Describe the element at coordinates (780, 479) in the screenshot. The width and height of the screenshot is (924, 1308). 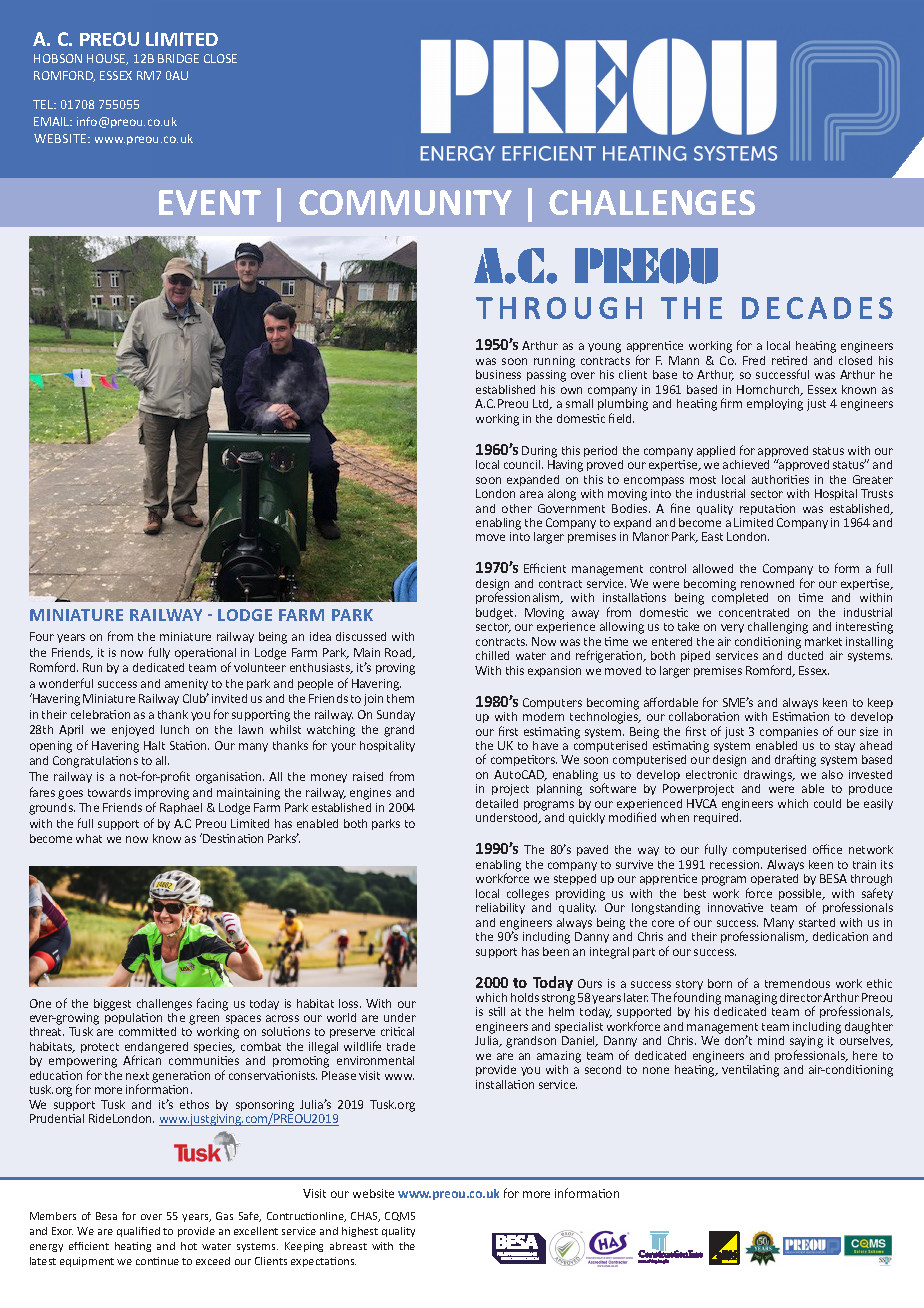
I see `authorities` at that location.
